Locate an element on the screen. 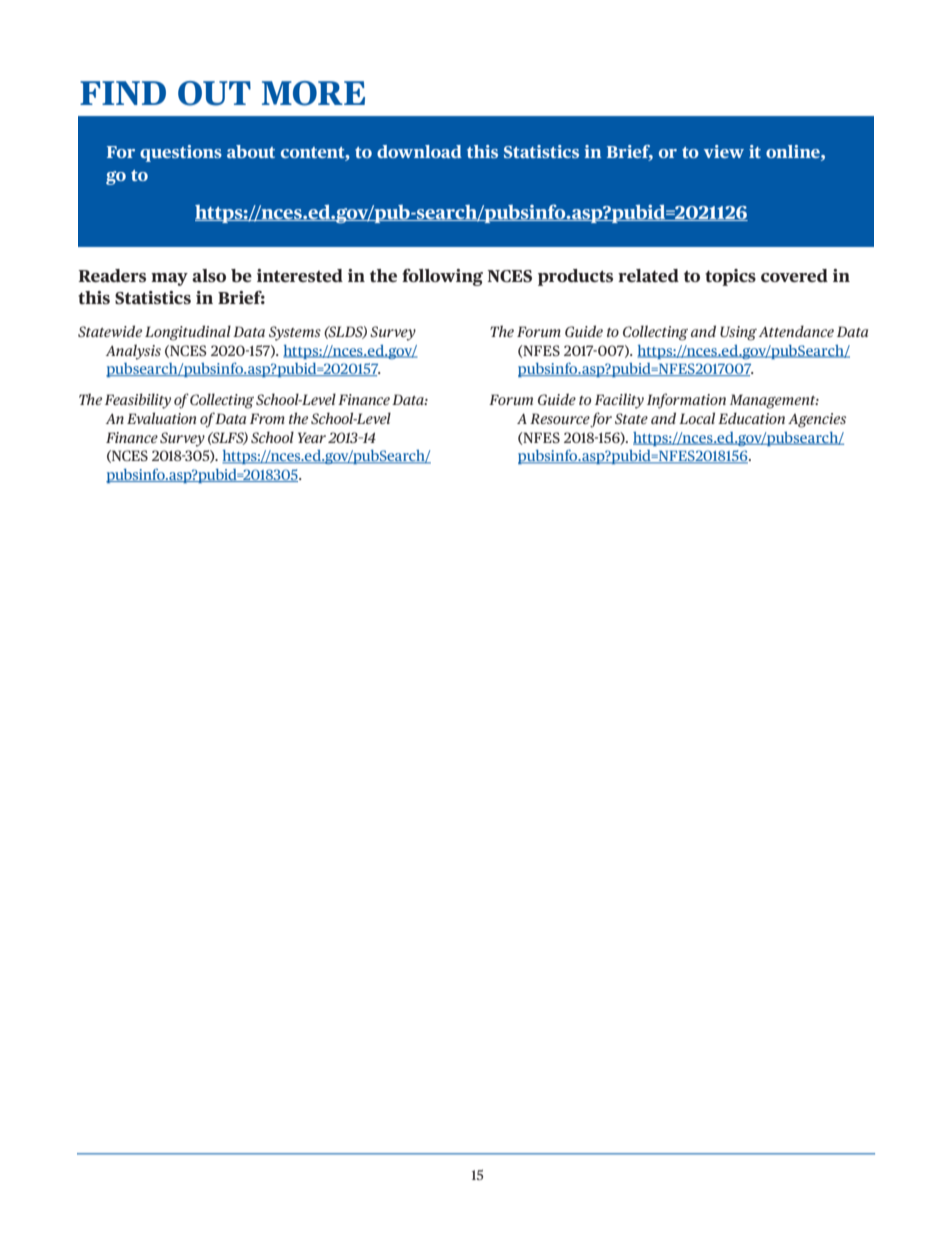 This screenshot has width=952, height=1233. FIND is located at coordinates (123, 93).
